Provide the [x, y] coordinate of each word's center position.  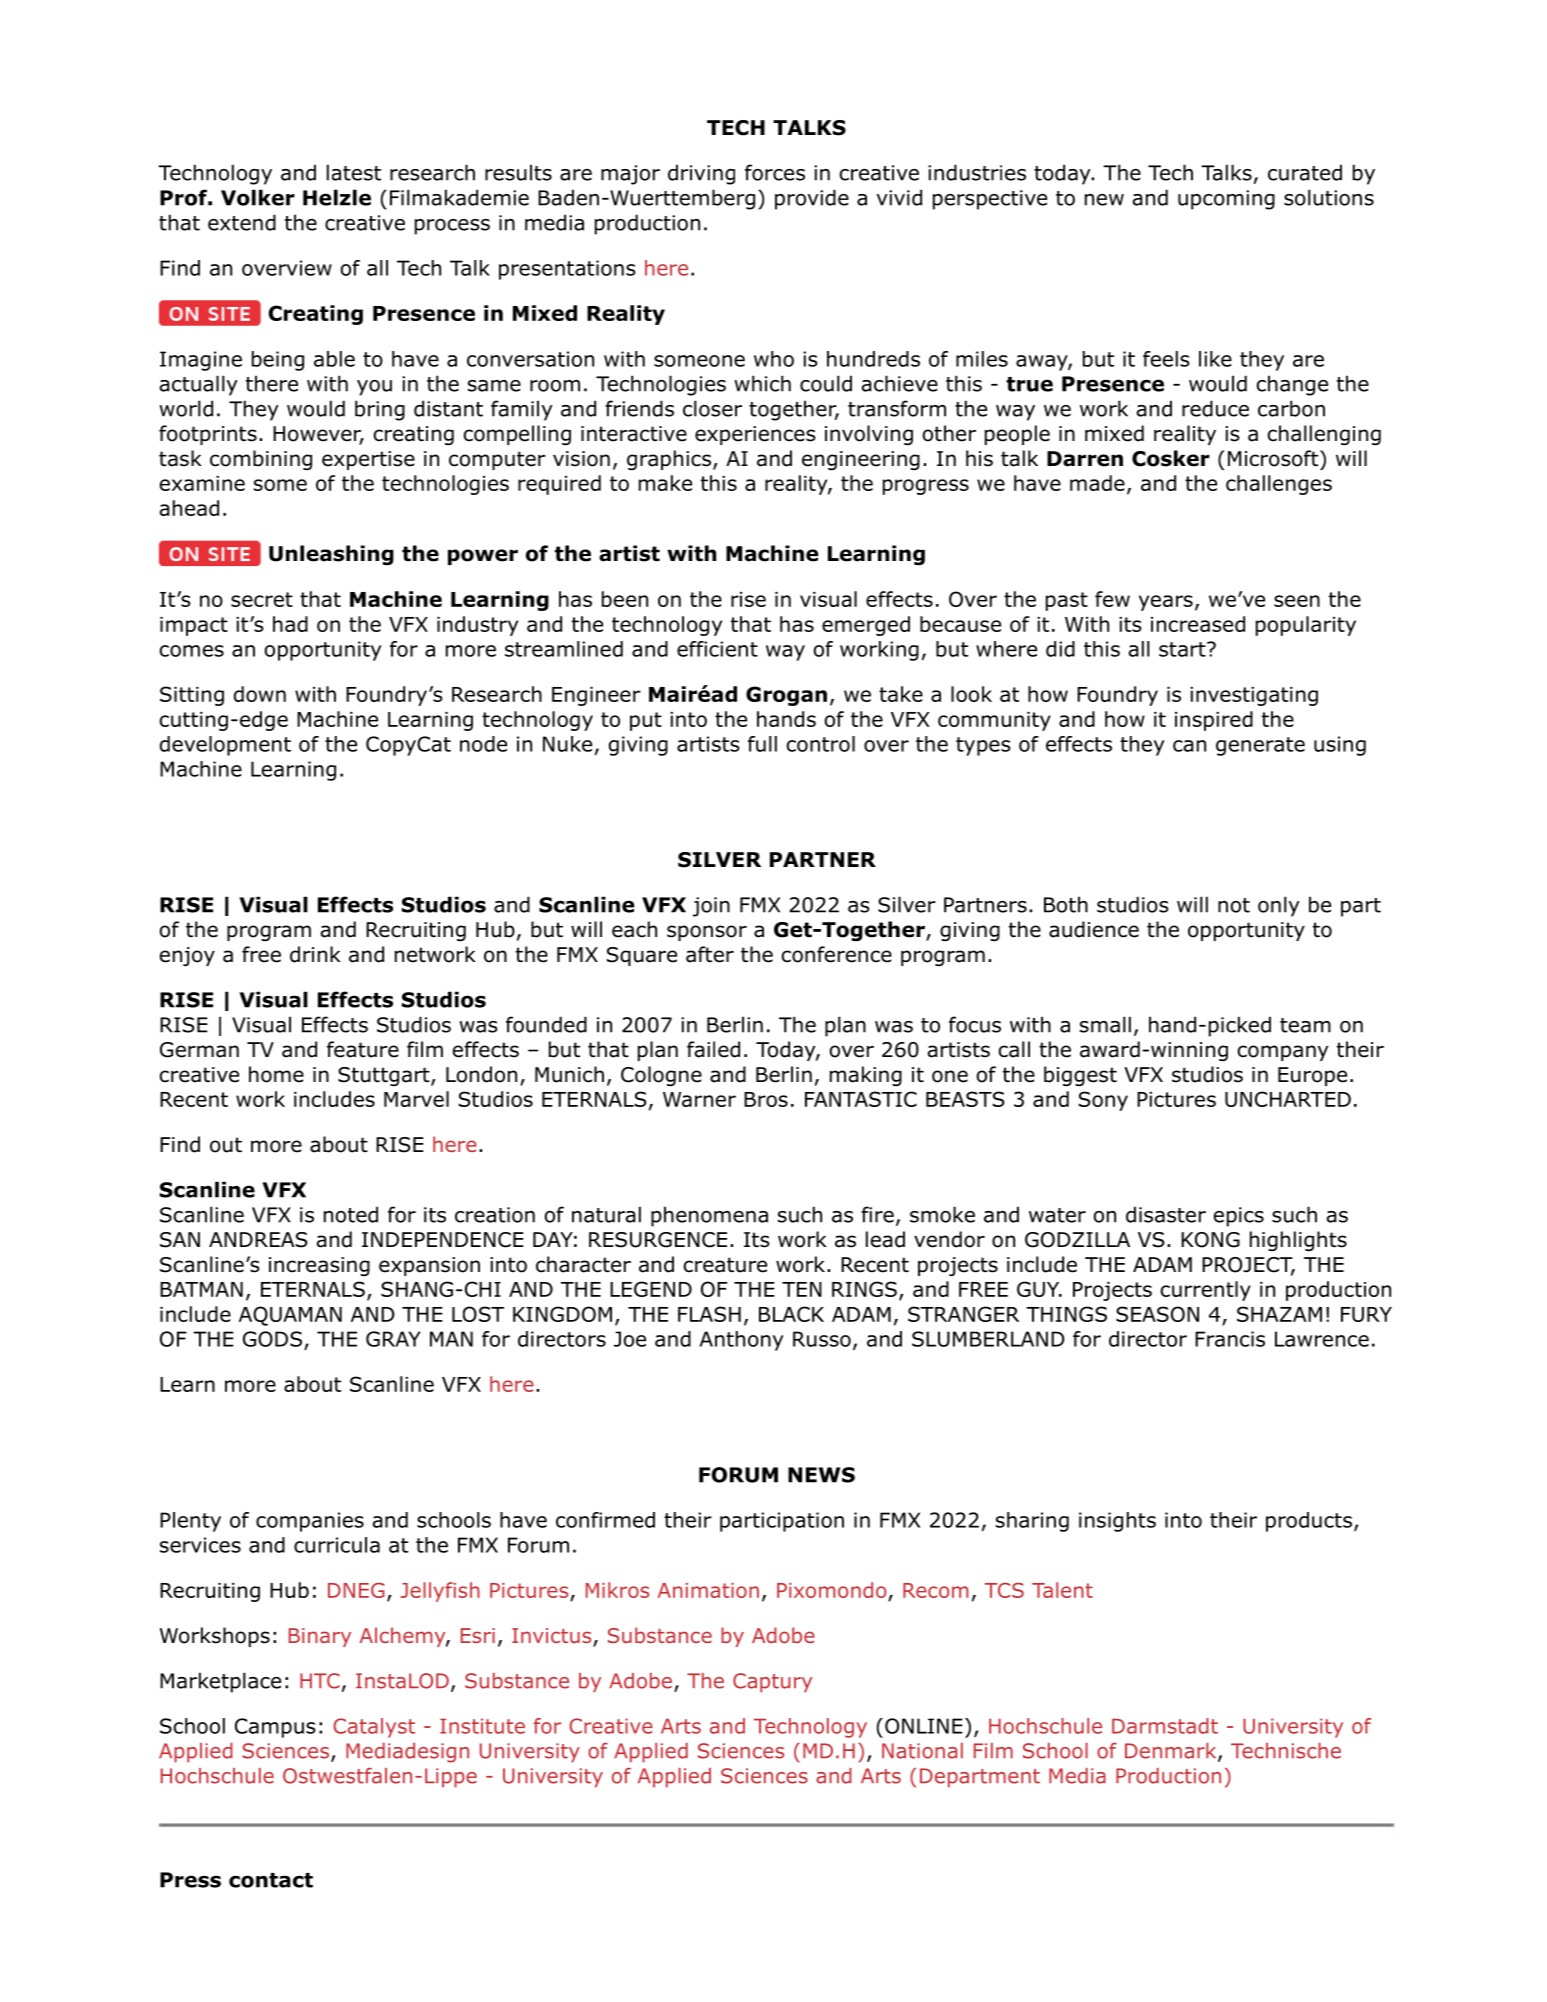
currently [1206, 1291]
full [762, 744]
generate [1260, 746]
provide [812, 199]
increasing [319, 1266]
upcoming [1226, 200]
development [225, 746]
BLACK [791, 1314]
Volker [258, 197]
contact [271, 1880]
